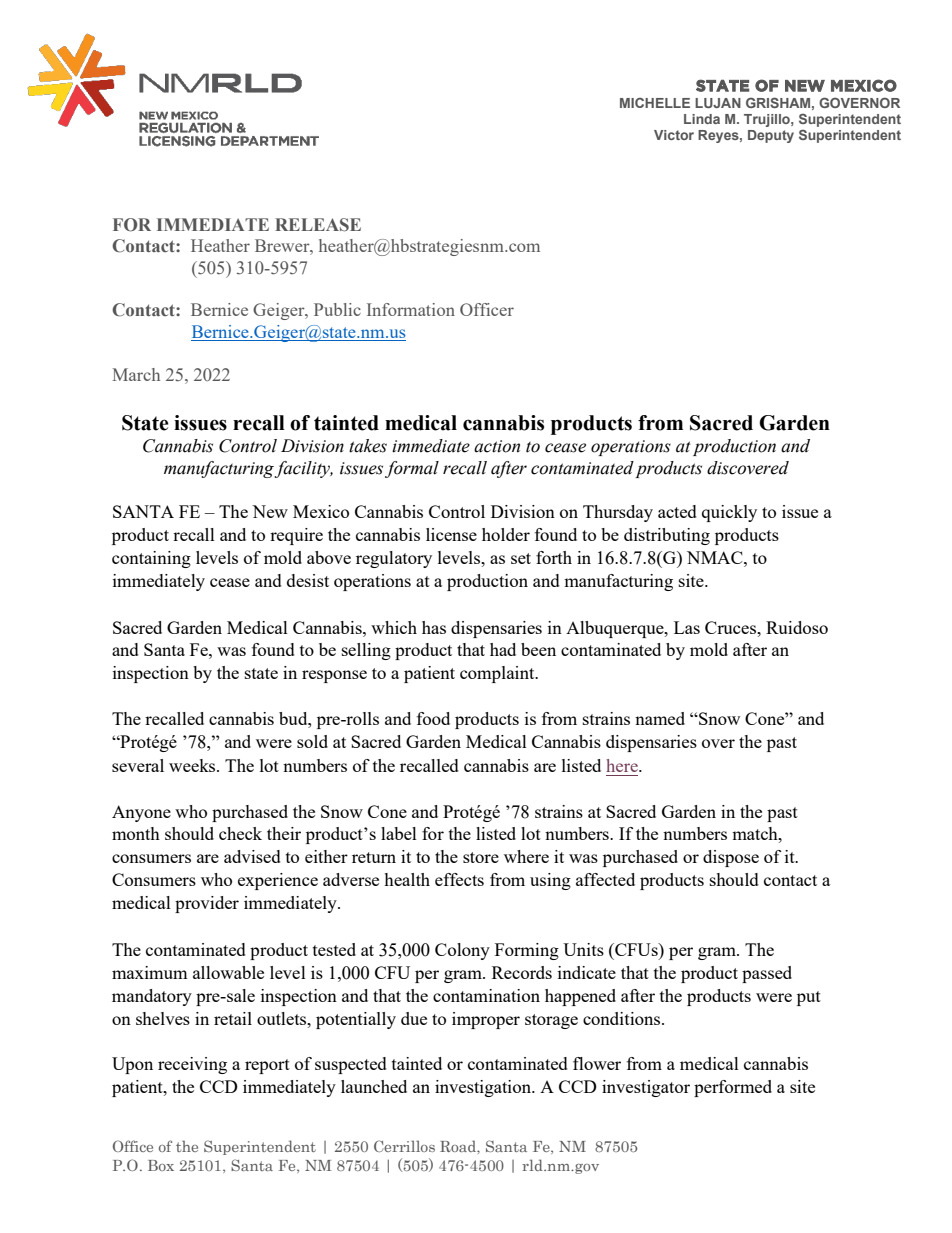 The width and height of the screenshot is (952, 1233). I want to click on weeks, so click(193, 765).
